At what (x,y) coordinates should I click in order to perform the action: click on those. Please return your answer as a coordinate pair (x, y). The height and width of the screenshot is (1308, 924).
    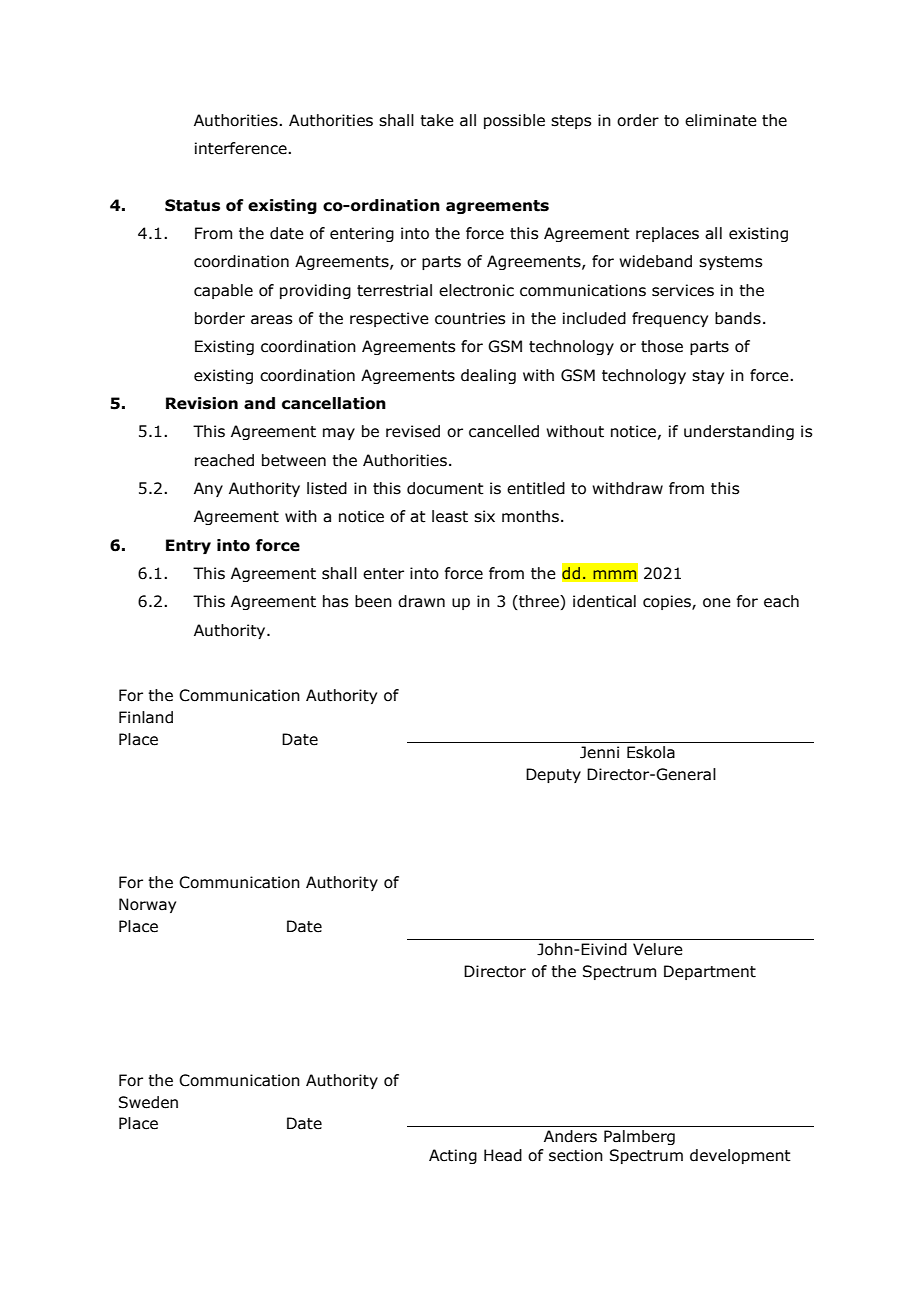
    Looking at the image, I should click on (662, 346).
